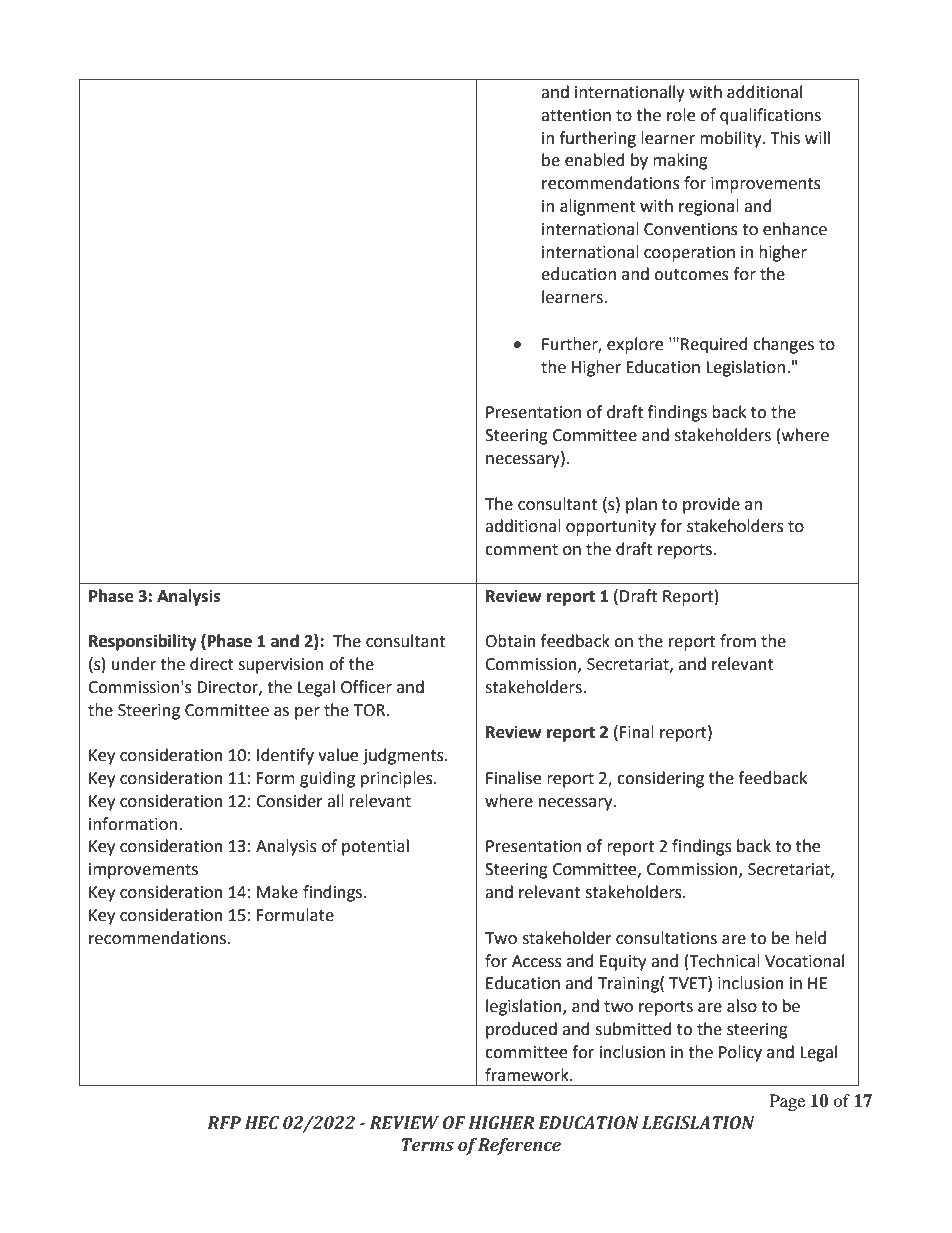 This page has height=1233, width=952. Describe the element at coordinates (732, 139) in the page. I see `mobility` at that location.
